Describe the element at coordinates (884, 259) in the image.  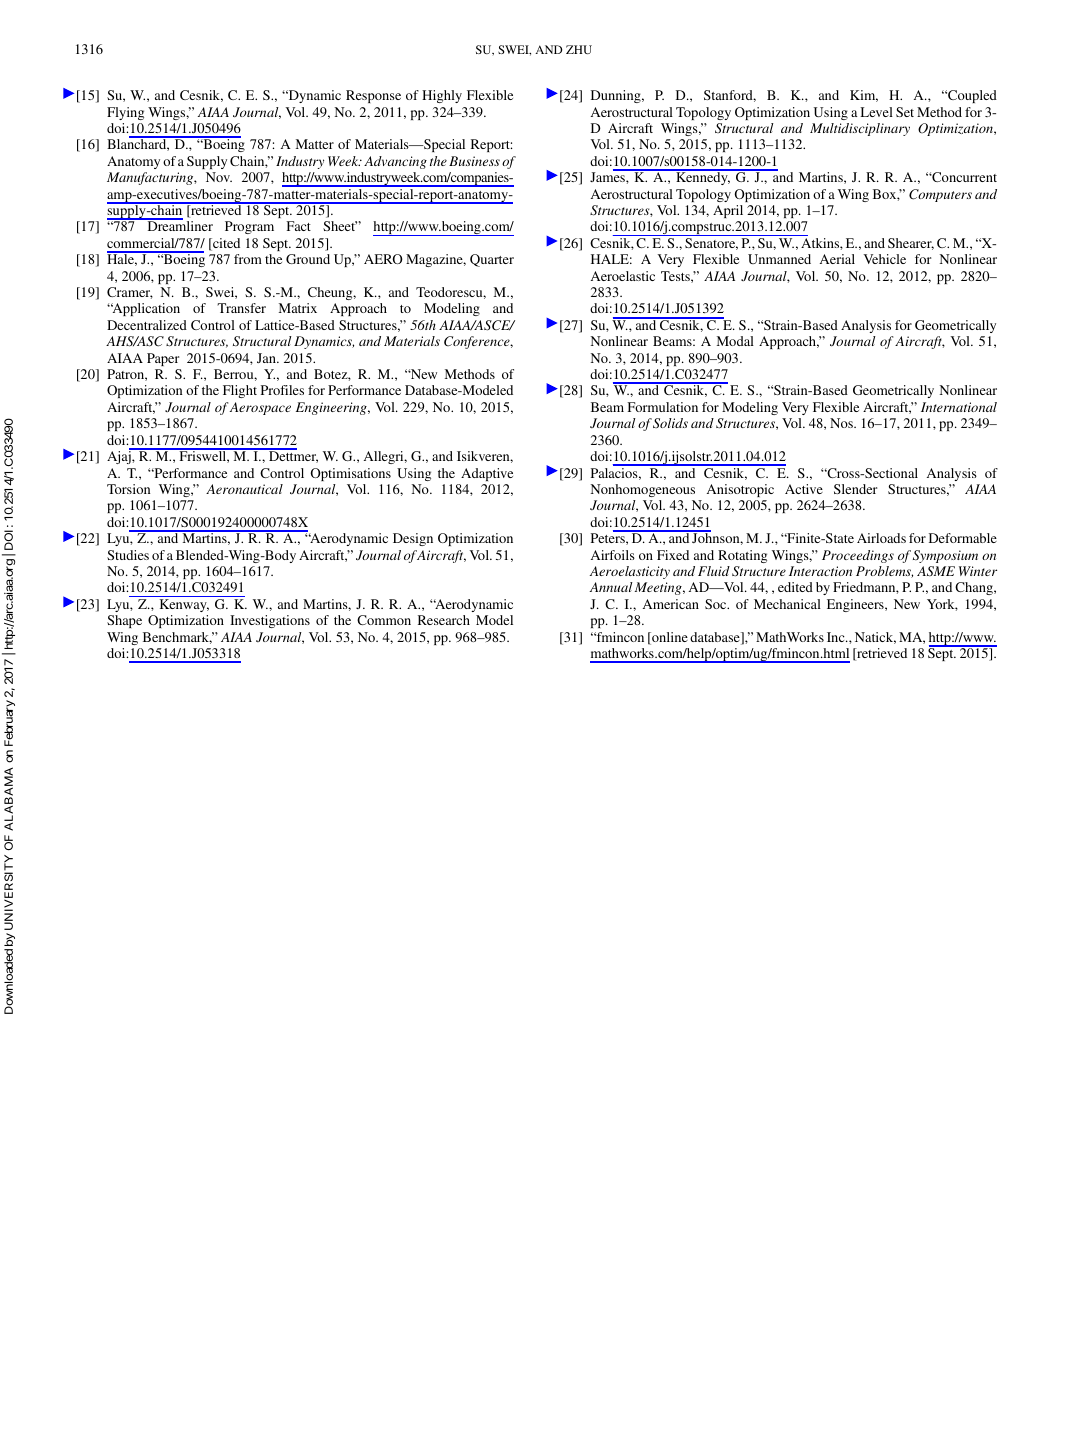
I see `Vehicle` at that location.
